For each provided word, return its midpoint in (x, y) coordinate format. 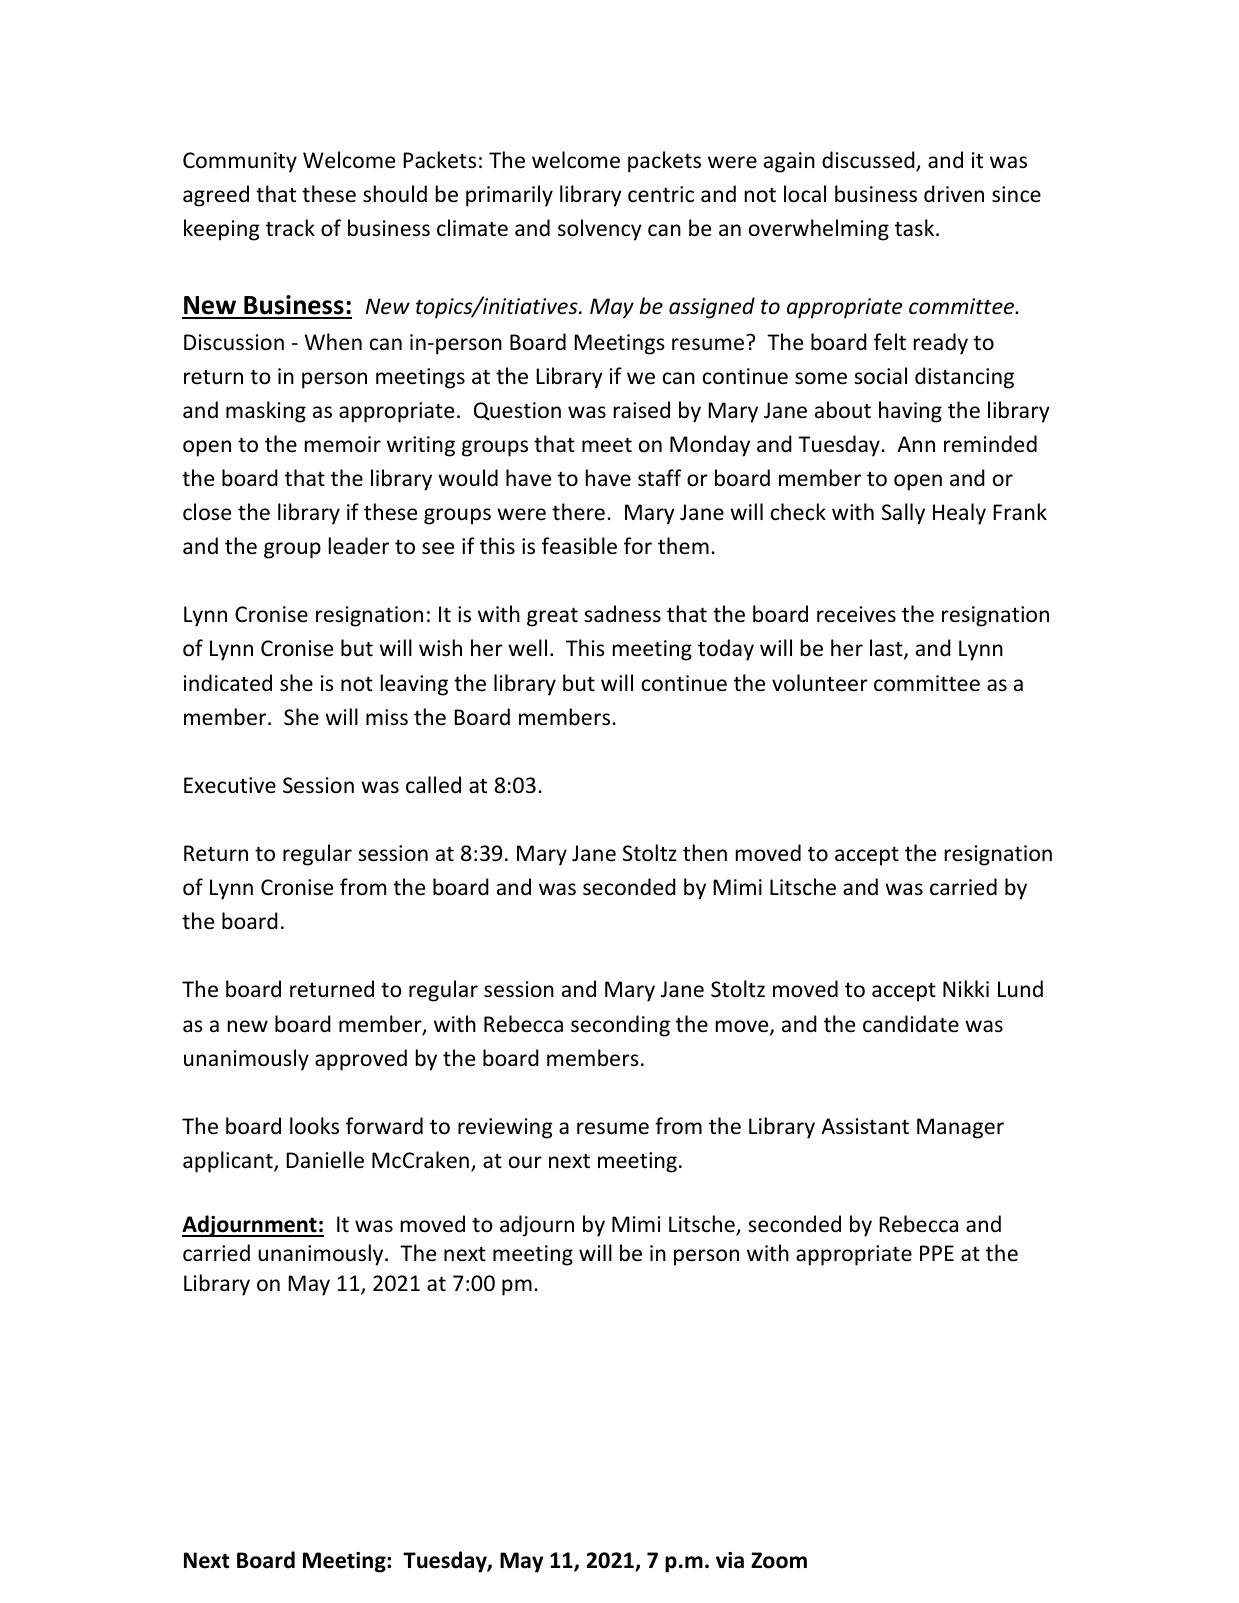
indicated (228, 683)
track (290, 228)
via (730, 1560)
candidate (911, 1023)
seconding (620, 1026)
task (916, 227)
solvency (600, 230)
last (887, 649)
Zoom (779, 1560)
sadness (622, 614)
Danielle (325, 1160)
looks (314, 1126)
